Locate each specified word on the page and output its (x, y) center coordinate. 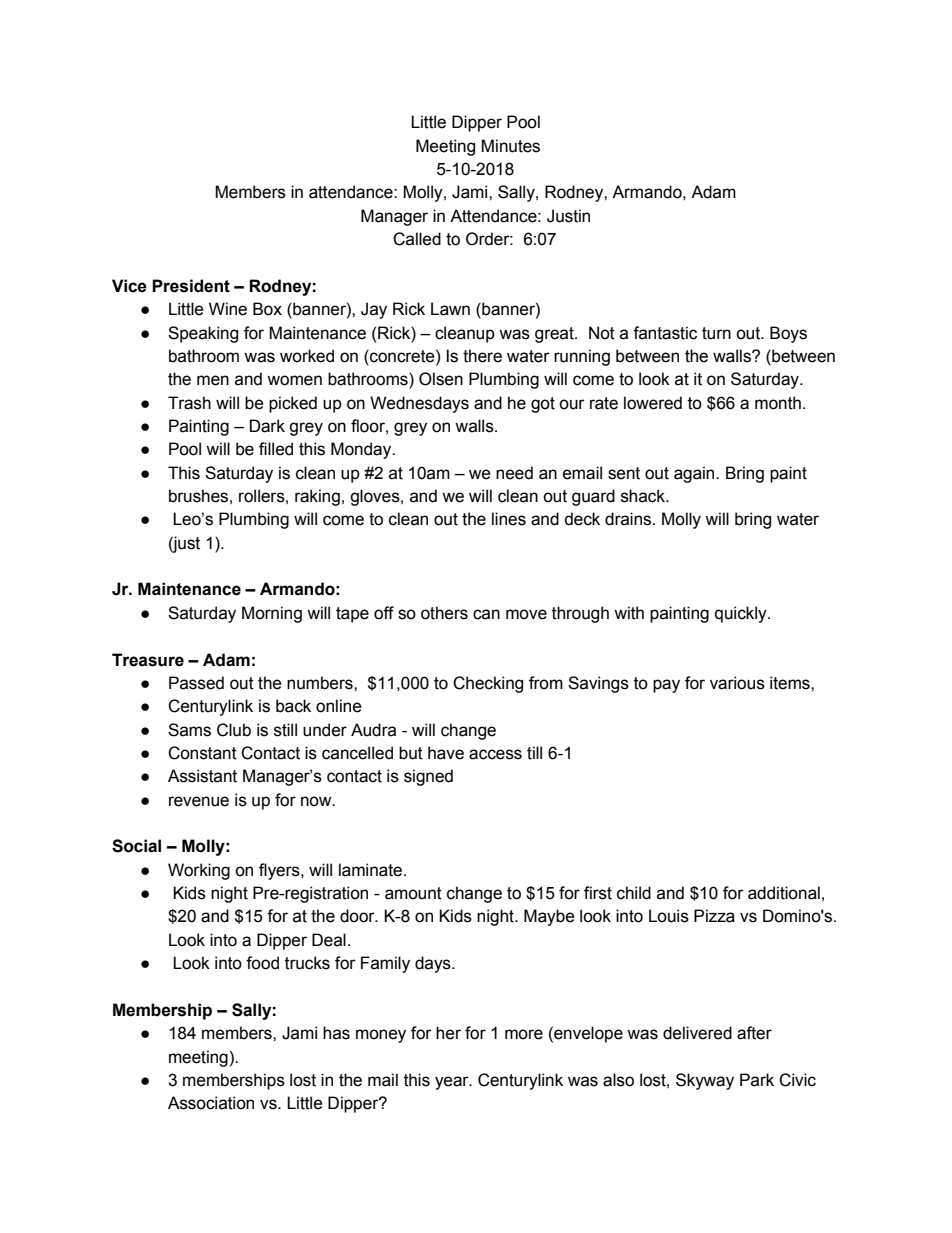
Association (211, 1103)
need (514, 473)
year (453, 1083)
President (191, 286)
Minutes (510, 146)
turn (716, 333)
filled (276, 449)
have (446, 753)
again (695, 474)
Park (757, 1080)
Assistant (202, 776)
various (737, 683)
